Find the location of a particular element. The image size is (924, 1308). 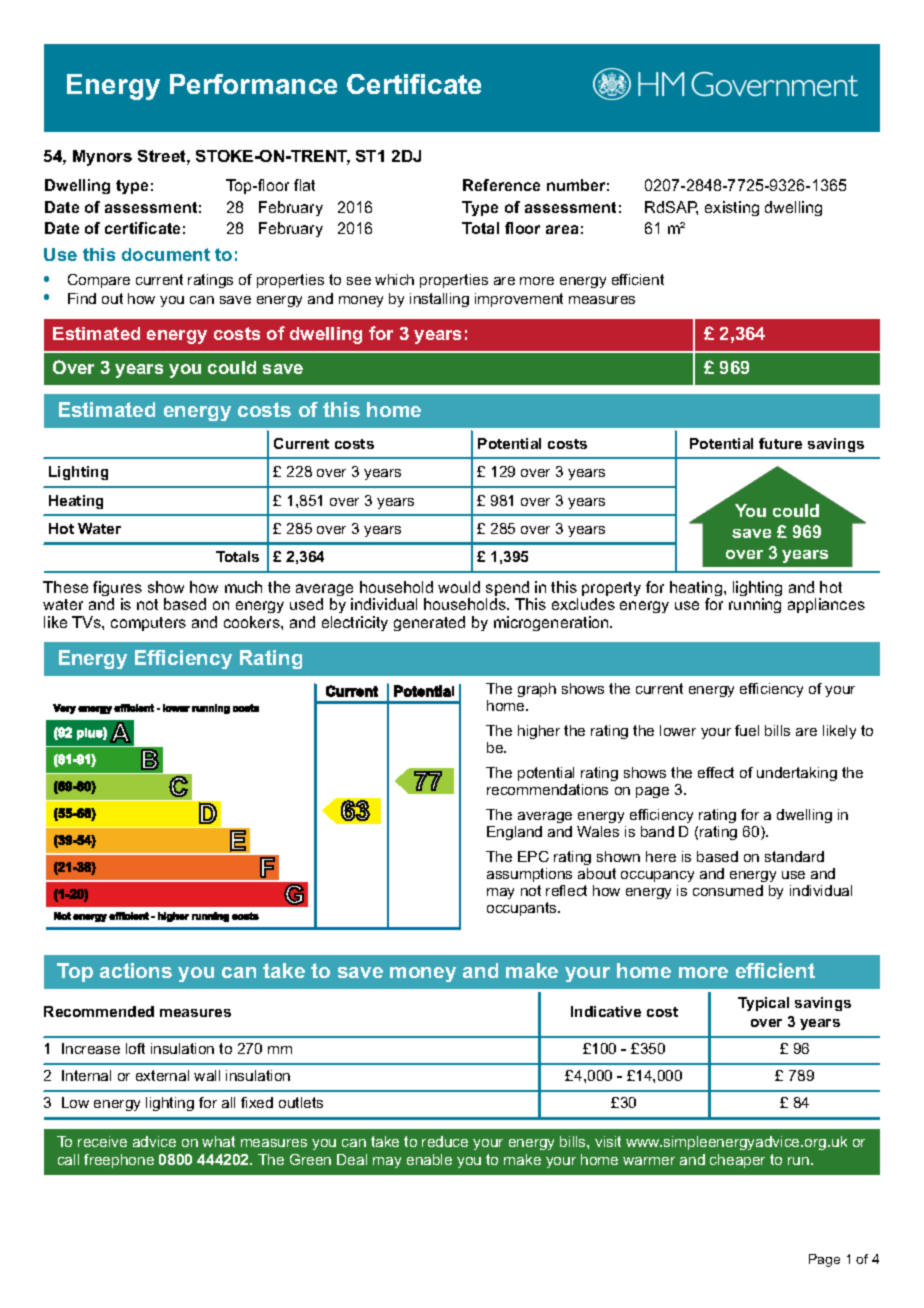

Performance is located at coordinates (253, 84).
